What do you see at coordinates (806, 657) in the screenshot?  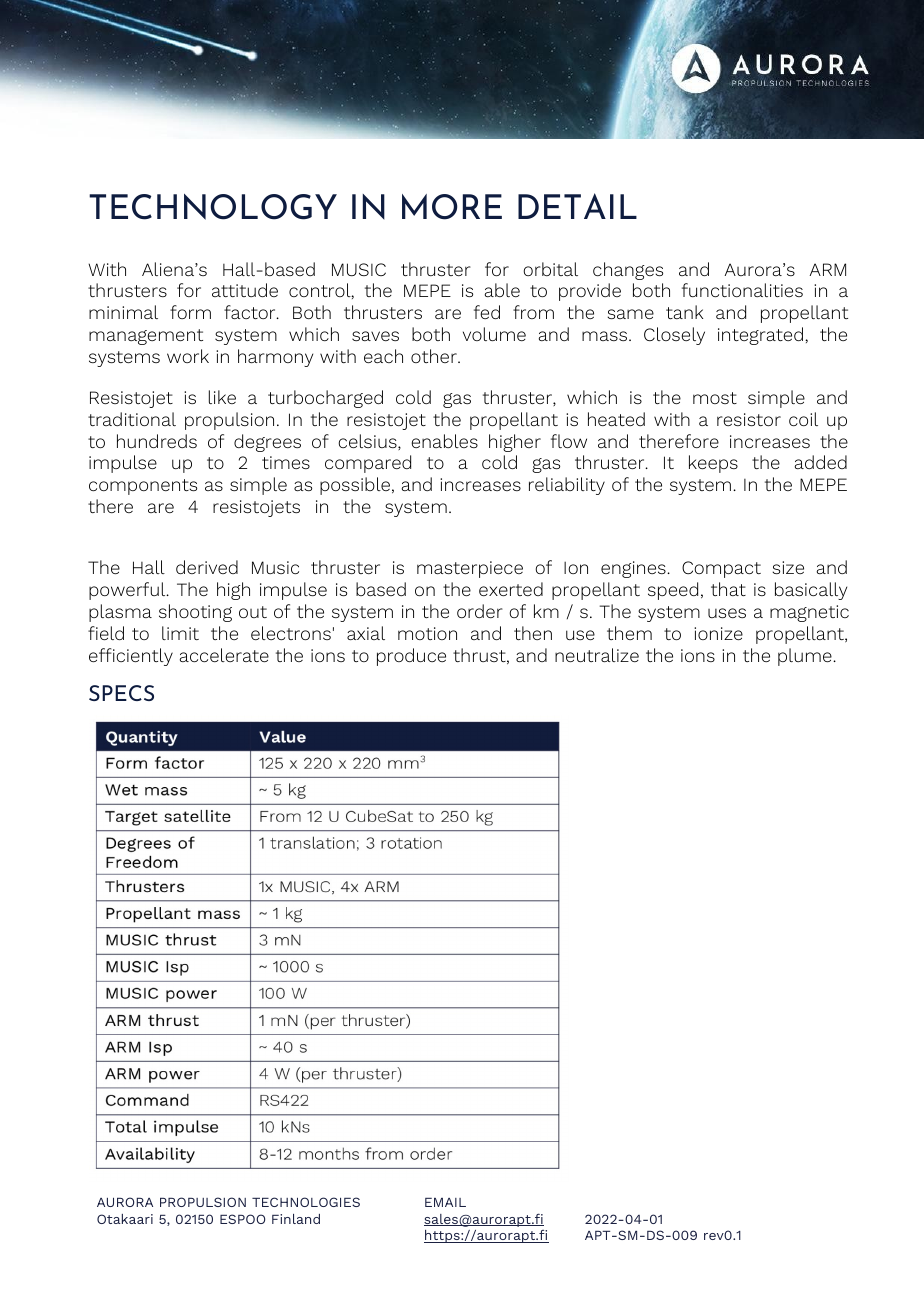 I see `plume` at bounding box center [806, 657].
